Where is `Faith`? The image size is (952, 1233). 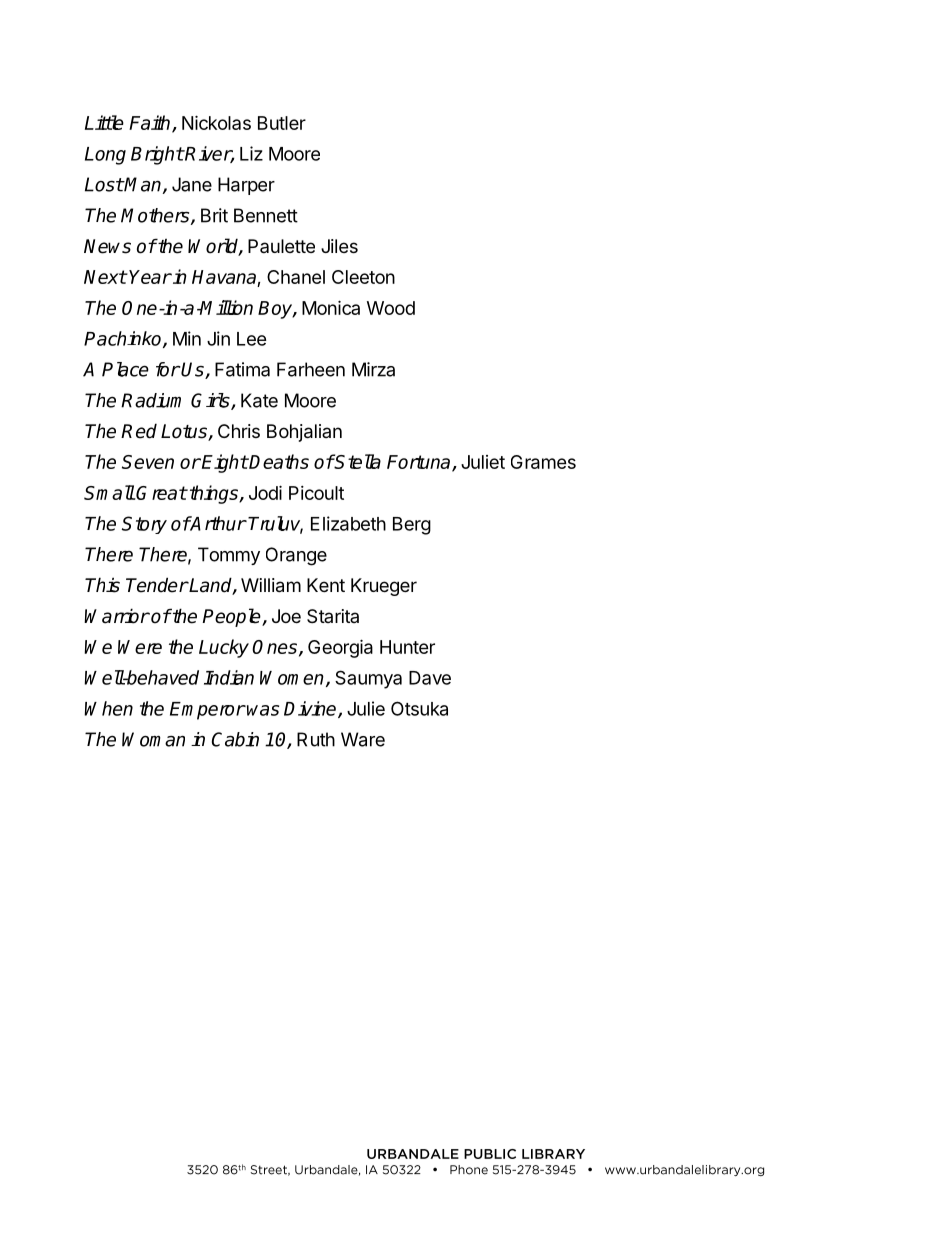 Faith is located at coordinates (151, 123).
